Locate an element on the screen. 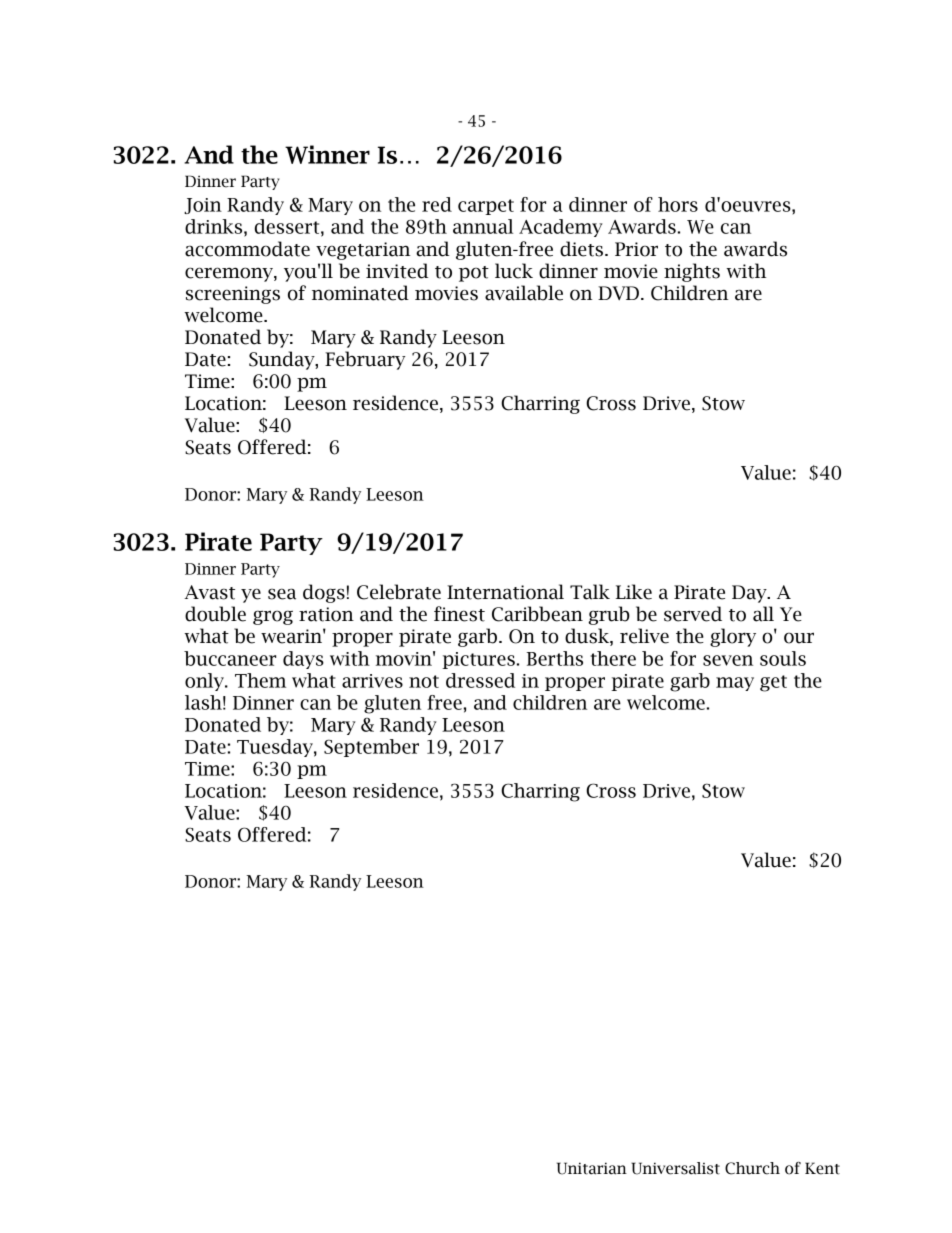 The width and height of the screenshot is (952, 1233). Unitarian is located at coordinates (592, 1168).
